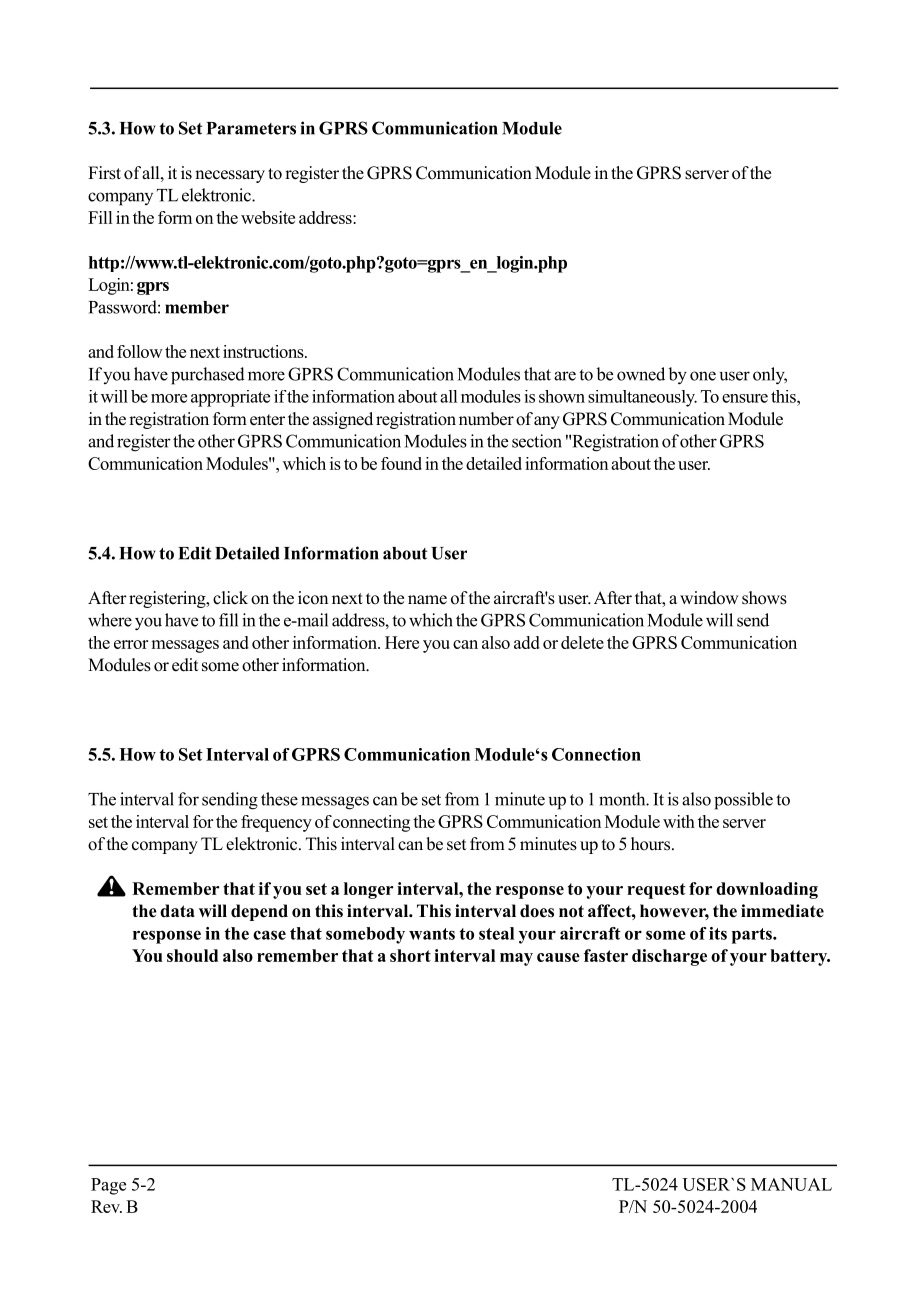 The image size is (924, 1308). Describe the element at coordinates (268, 217) in the screenshot. I see `website` at that location.
